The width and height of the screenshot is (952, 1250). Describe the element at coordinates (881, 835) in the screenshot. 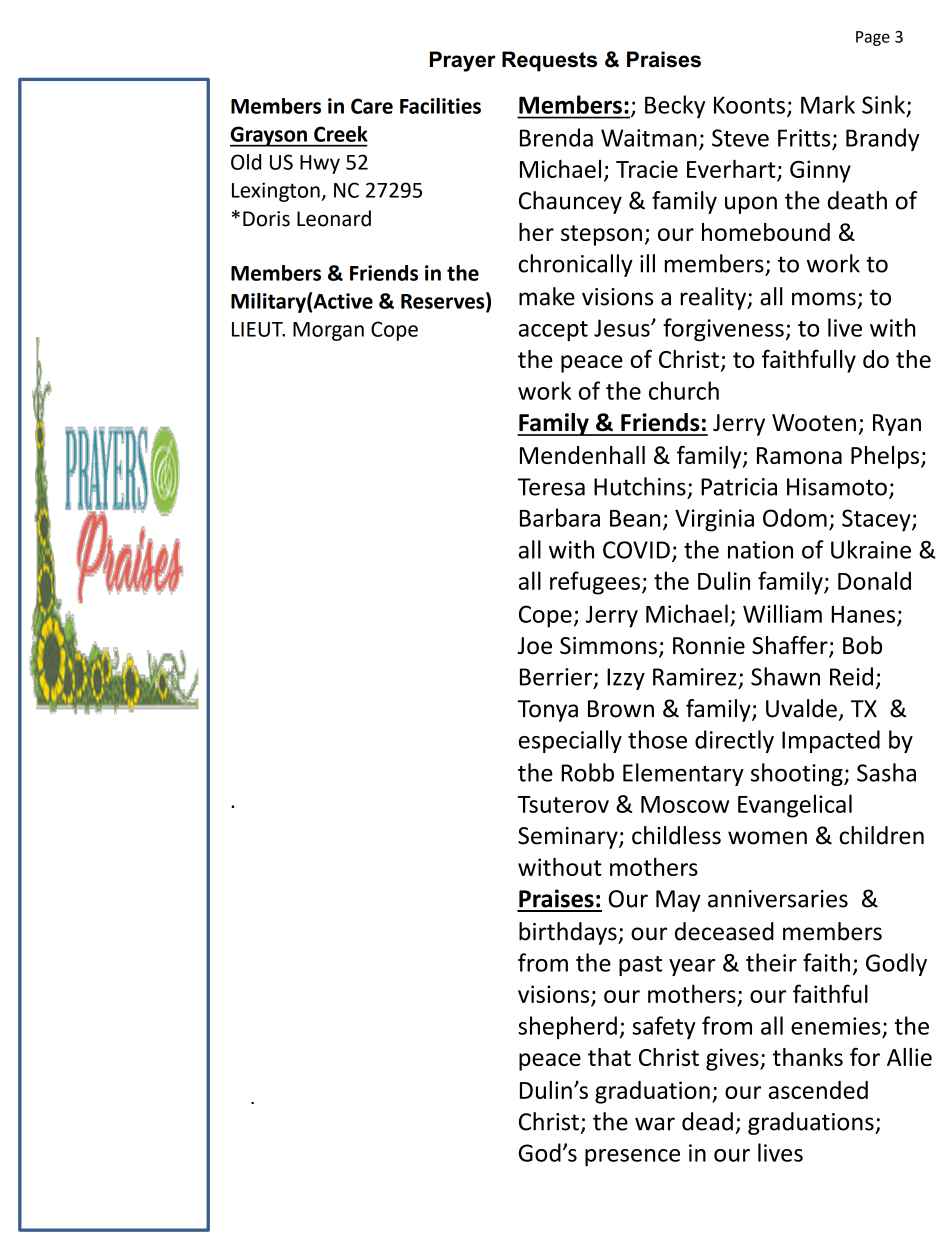

I see `children` at that location.
